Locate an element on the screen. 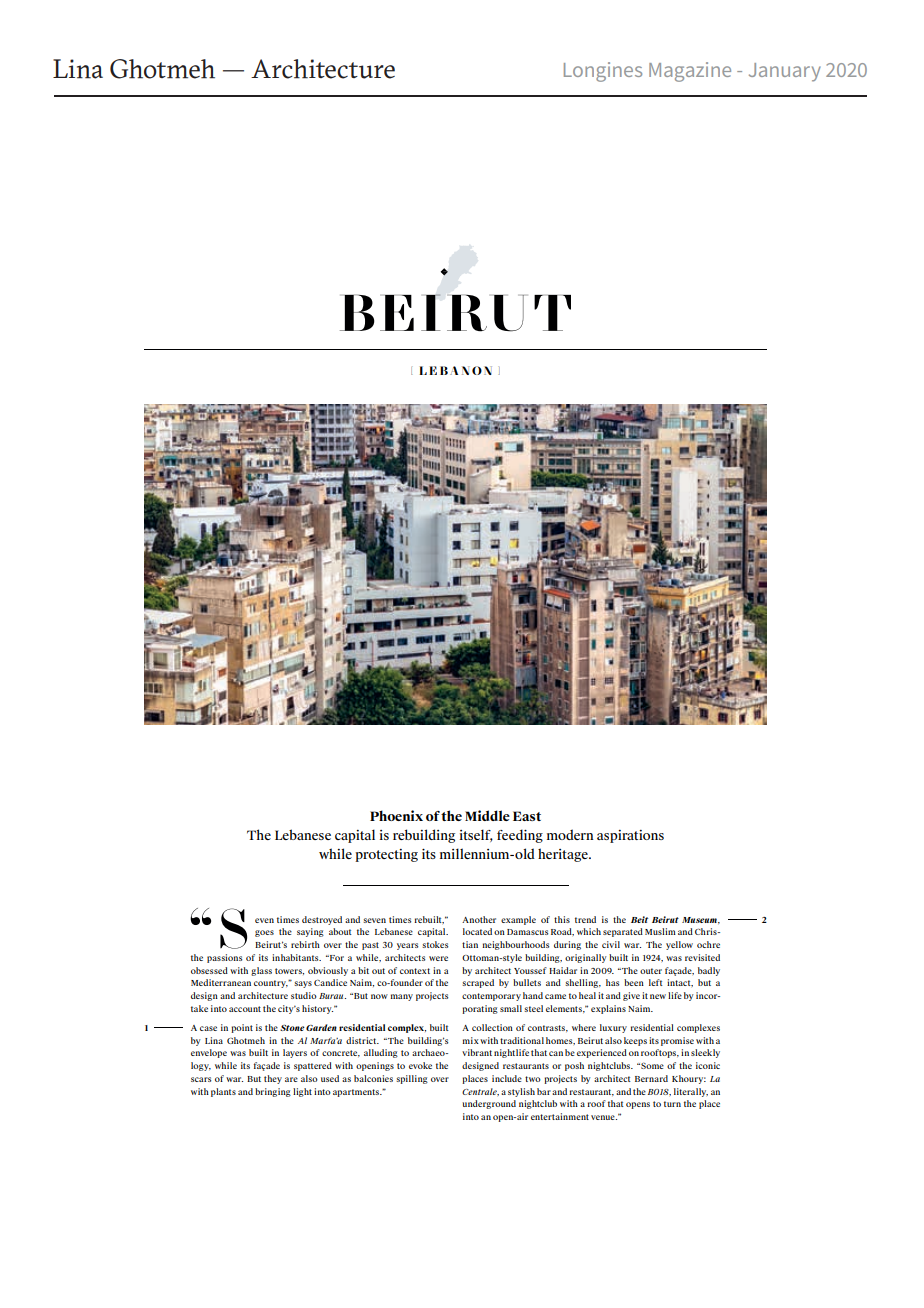  destroyed is located at coordinates (322, 920).
